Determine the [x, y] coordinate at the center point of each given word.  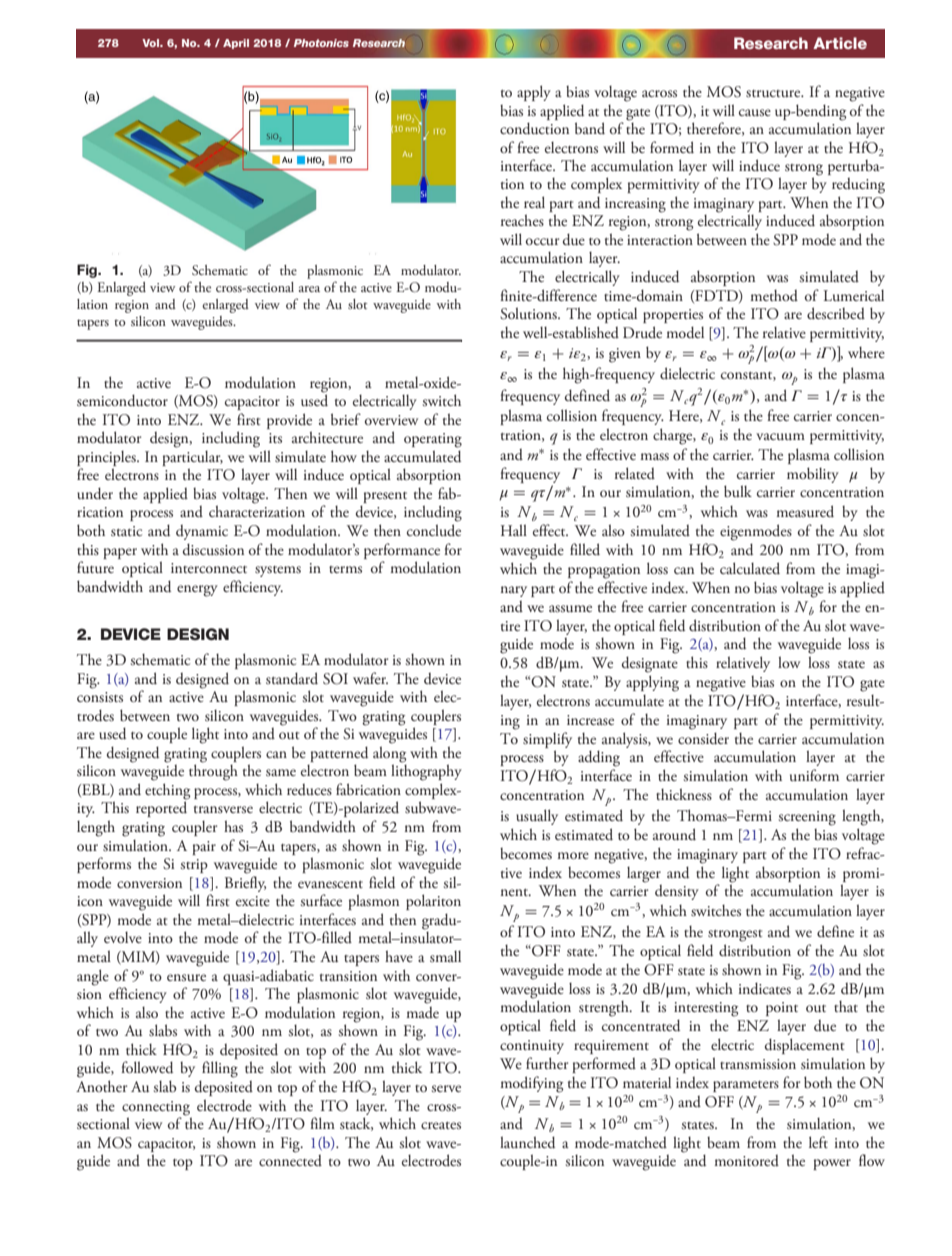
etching [167, 792]
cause [755, 112]
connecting [156, 1108]
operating [433, 440]
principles [107, 458]
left [818, 1142]
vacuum [780, 436]
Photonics [321, 43]
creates [441, 1125]
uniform [814, 775]
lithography [426, 771]
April [236, 44]
